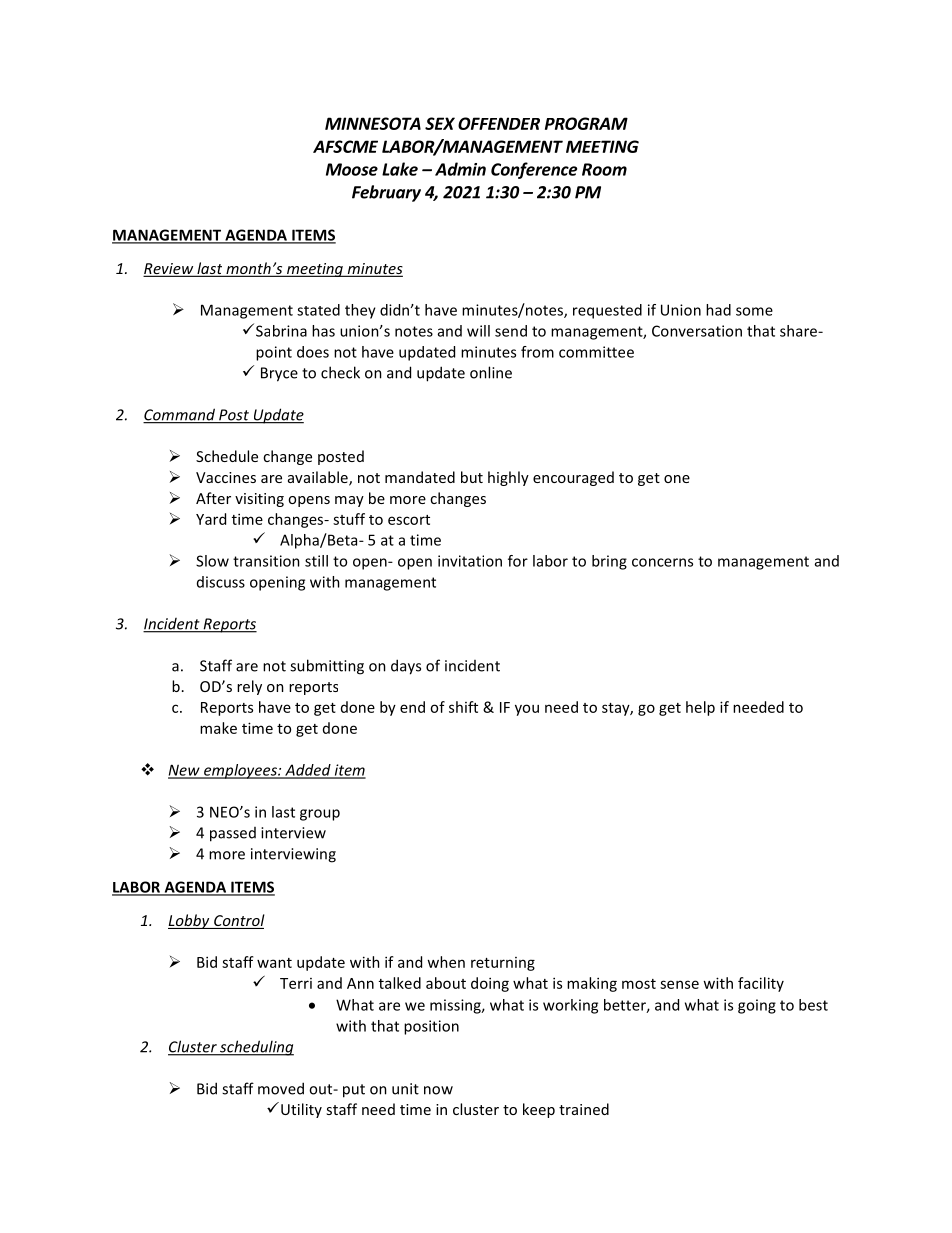 This screenshot has width=952, height=1233. Describe the element at coordinates (460, 169) in the screenshot. I see `Admin` at that location.
